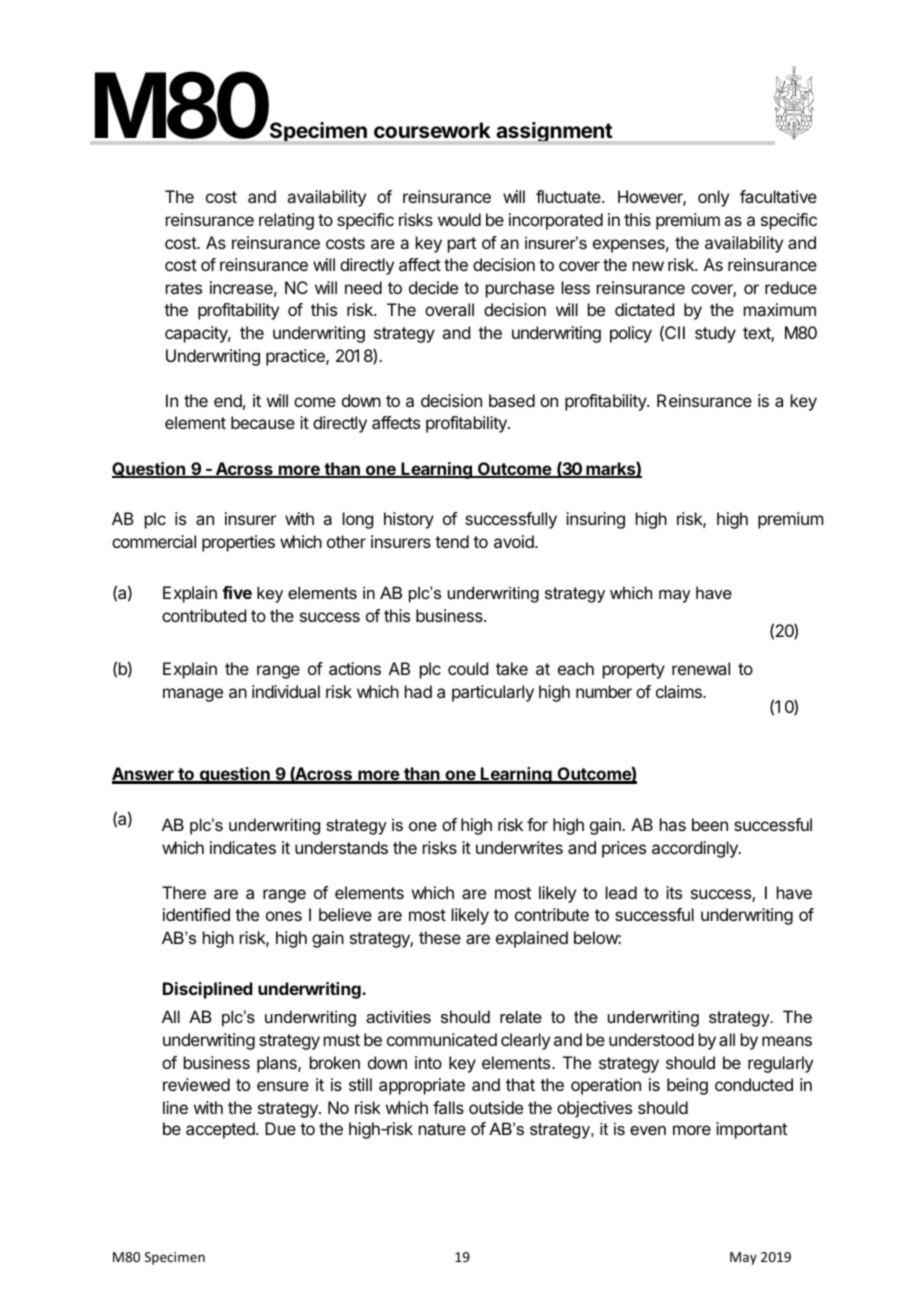 This screenshot has height=1309, width=924. I want to click on reviewed, so click(196, 1084).
